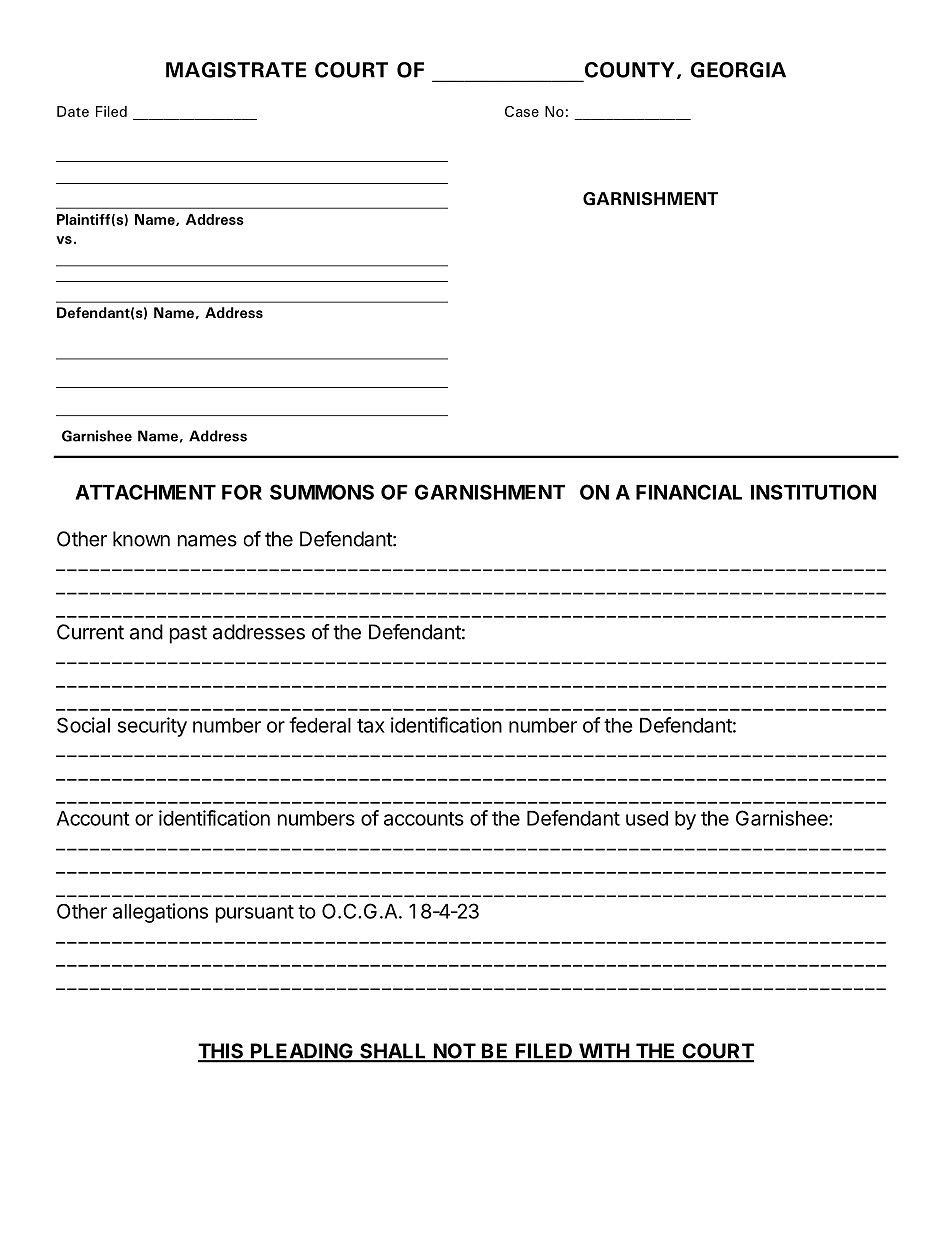  What do you see at coordinates (236, 70) in the image?
I see `MAGISTRATE` at bounding box center [236, 70].
